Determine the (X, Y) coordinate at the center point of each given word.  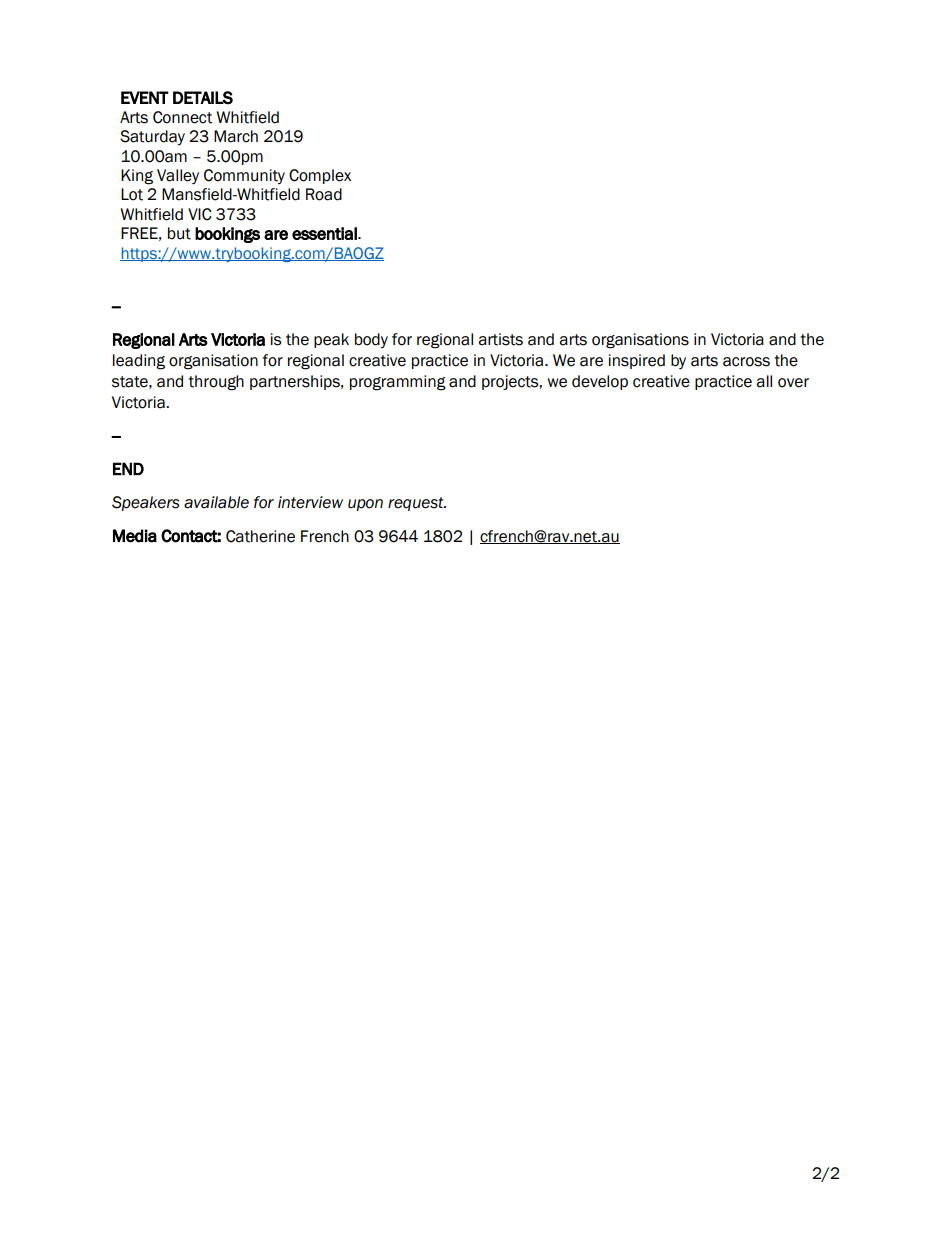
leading (139, 362)
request (417, 504)
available (216, 502)
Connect (183, 117)
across (746, 362)
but (179, 233)
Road (324, 194)
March (236, 136)
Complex (320, 176)
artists (500, 339)
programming (398, 383)
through (216, 383)
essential (325, 233)
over (793, 383)
